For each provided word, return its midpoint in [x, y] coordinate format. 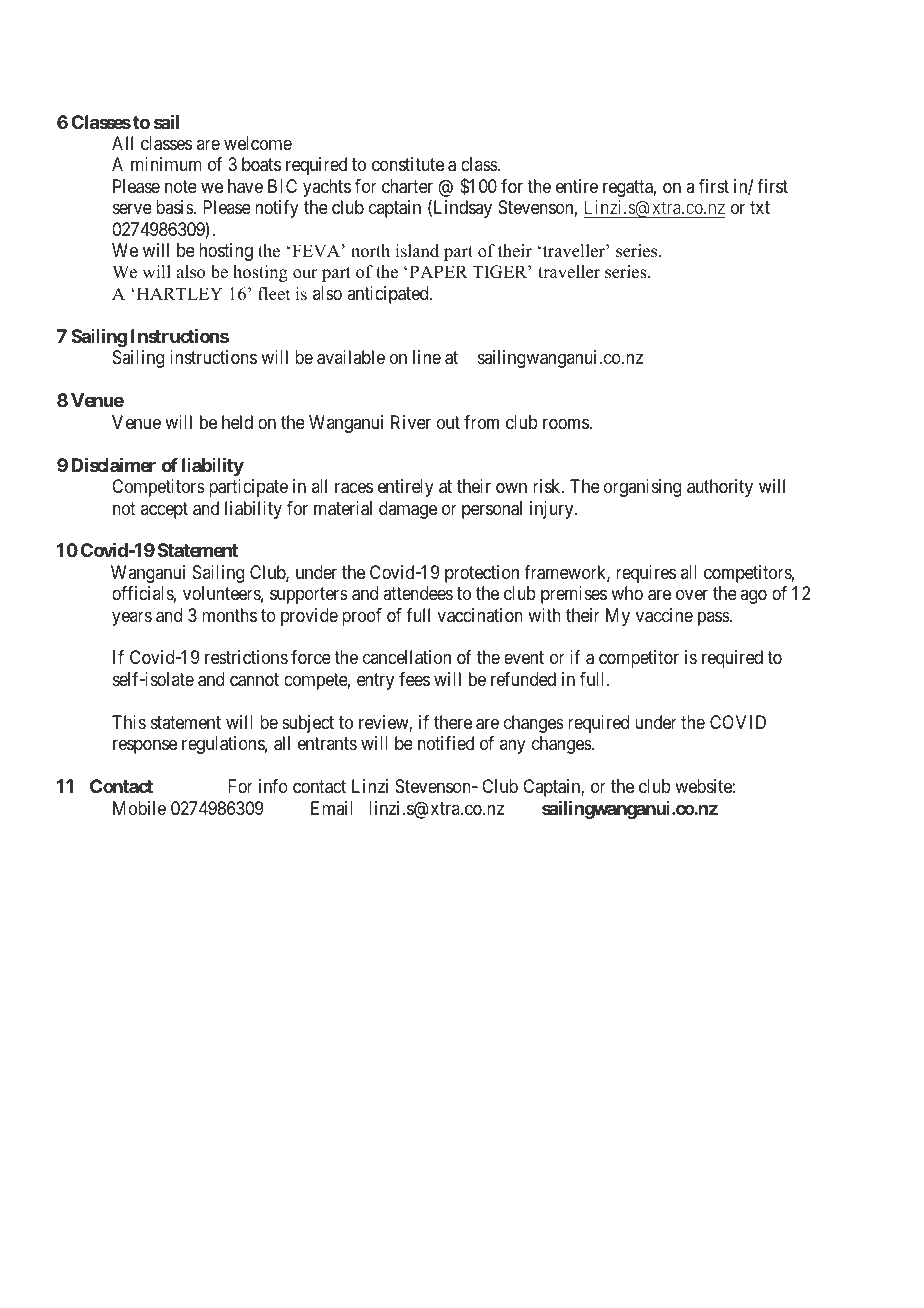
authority [720, 488]
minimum [166, 164]
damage [408, 510]
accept [164, 510]
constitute [408, 164]
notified [446, 743]
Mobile [139, 808]
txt [760, 208]
